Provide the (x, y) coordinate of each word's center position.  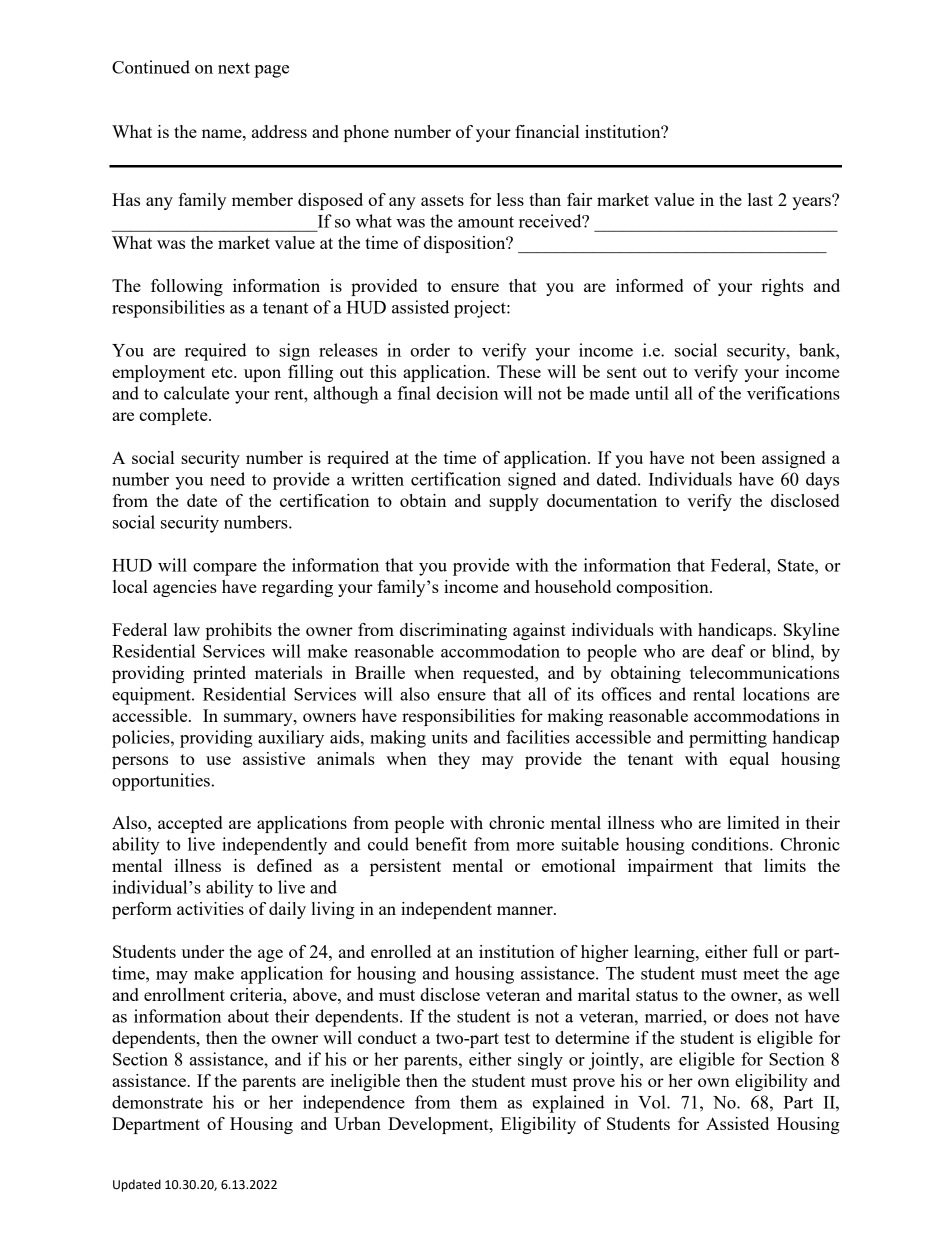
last (760, 199)
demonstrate (157, 1102)
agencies (185, 588)
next (234, 68)
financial (547, 131)
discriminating (453, 631)
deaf (728, 651)
